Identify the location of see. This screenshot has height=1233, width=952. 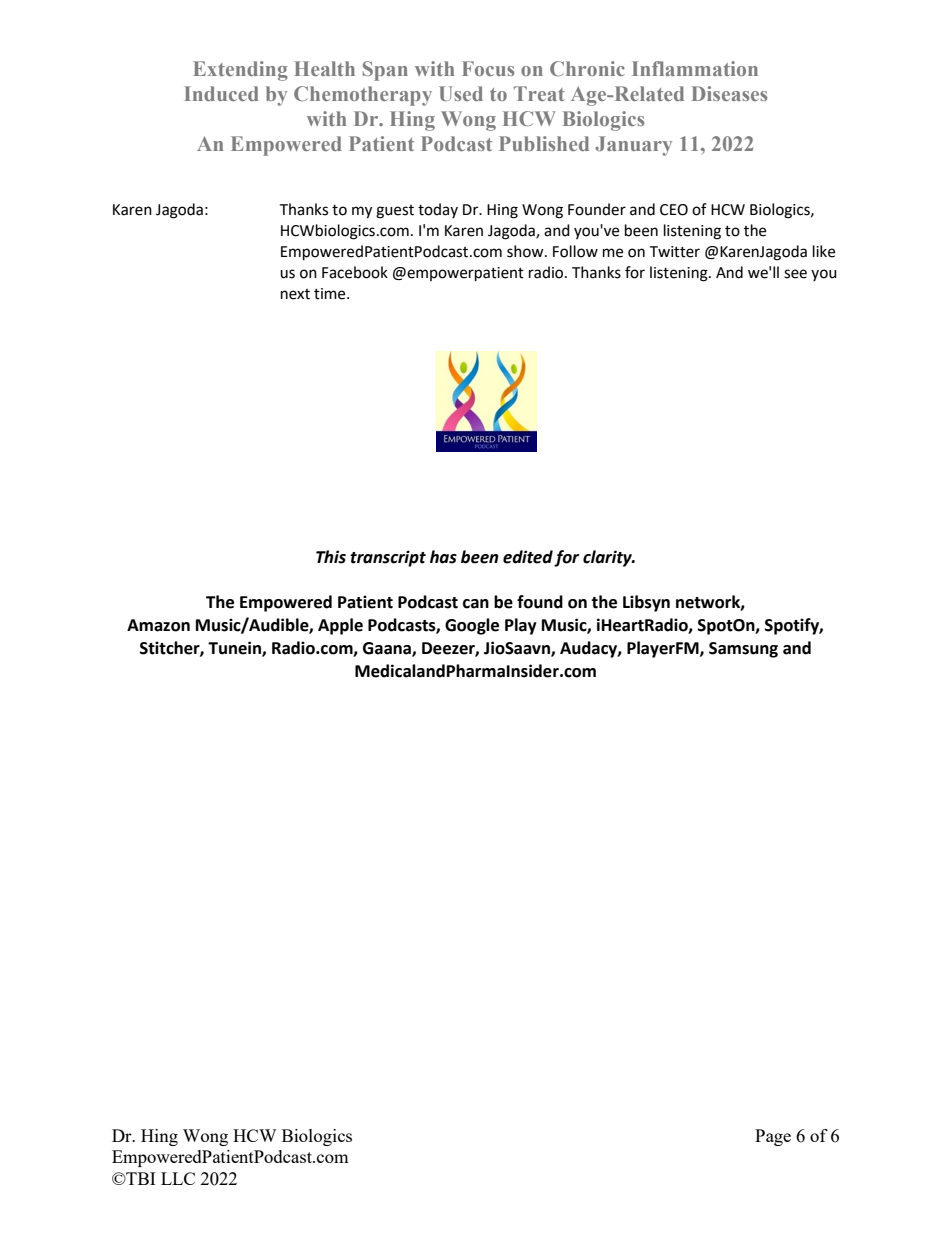
(795, 274).
